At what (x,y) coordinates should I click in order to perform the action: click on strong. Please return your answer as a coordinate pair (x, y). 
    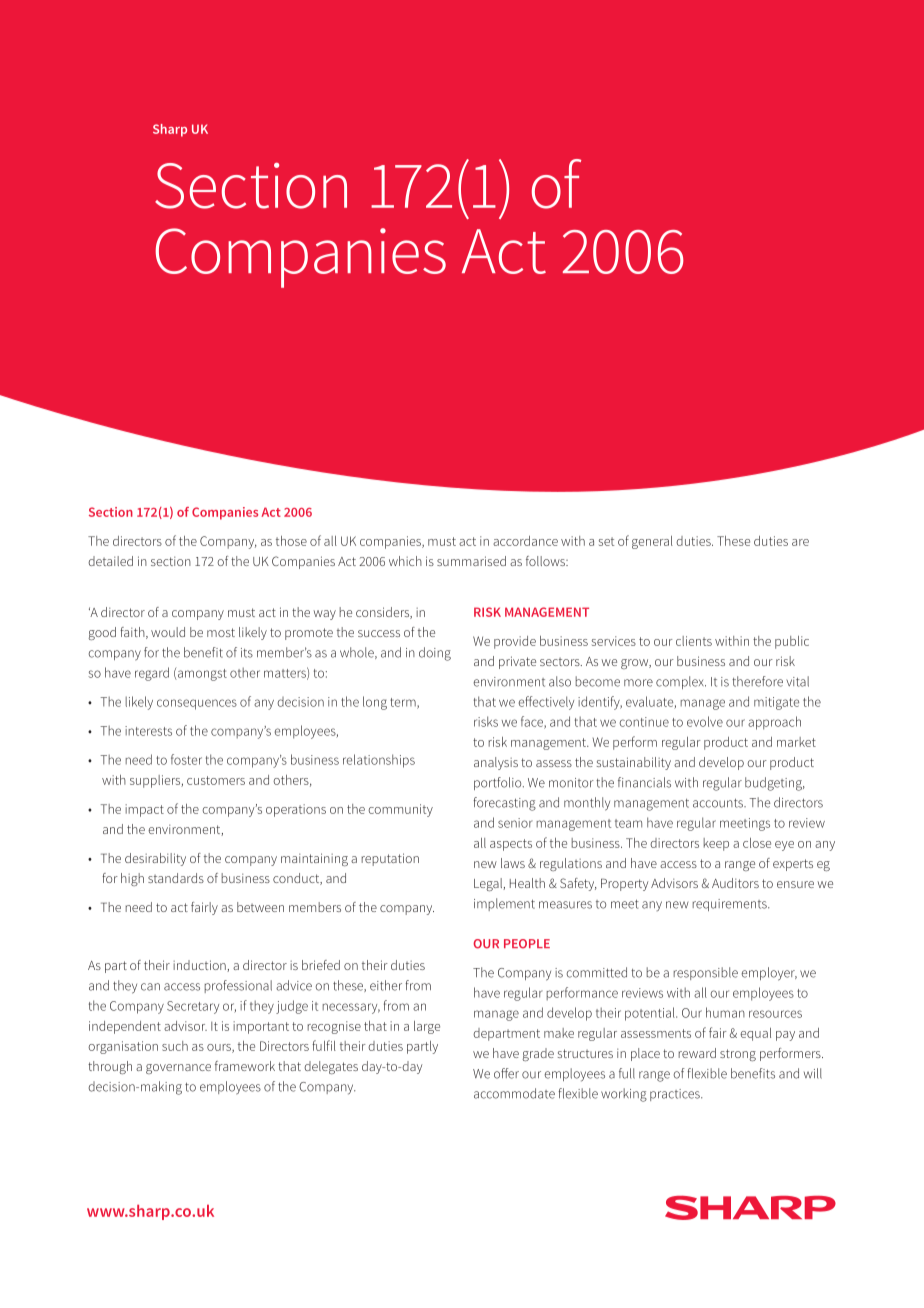
    Looking at the image, I should click on (738, 1055).
